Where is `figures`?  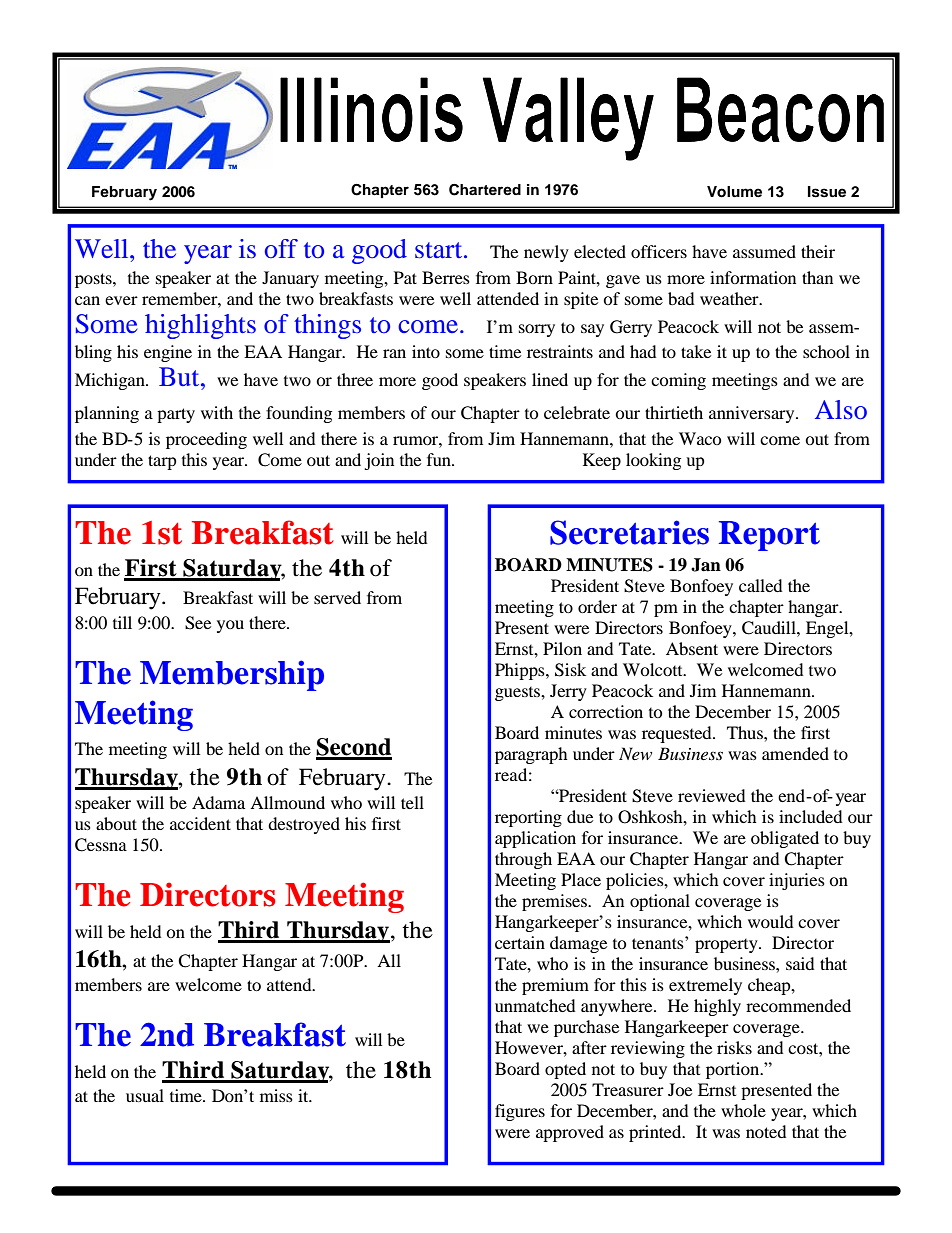 figures is located at coordinates (520, 1112).
